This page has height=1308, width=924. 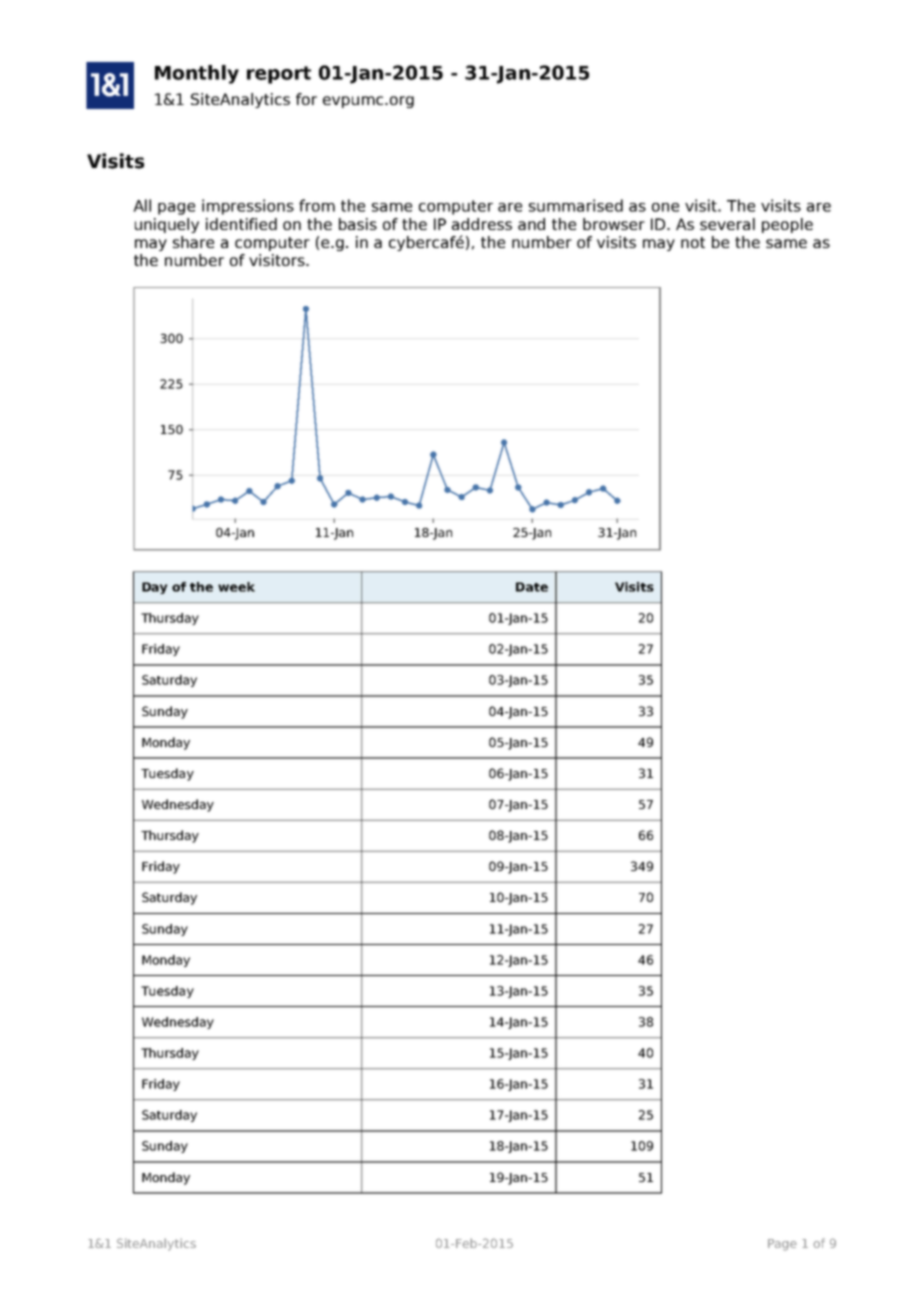 What do you see at coordinates (306, 99) in the page?
I see `for` at bounding box center [306, 99].
